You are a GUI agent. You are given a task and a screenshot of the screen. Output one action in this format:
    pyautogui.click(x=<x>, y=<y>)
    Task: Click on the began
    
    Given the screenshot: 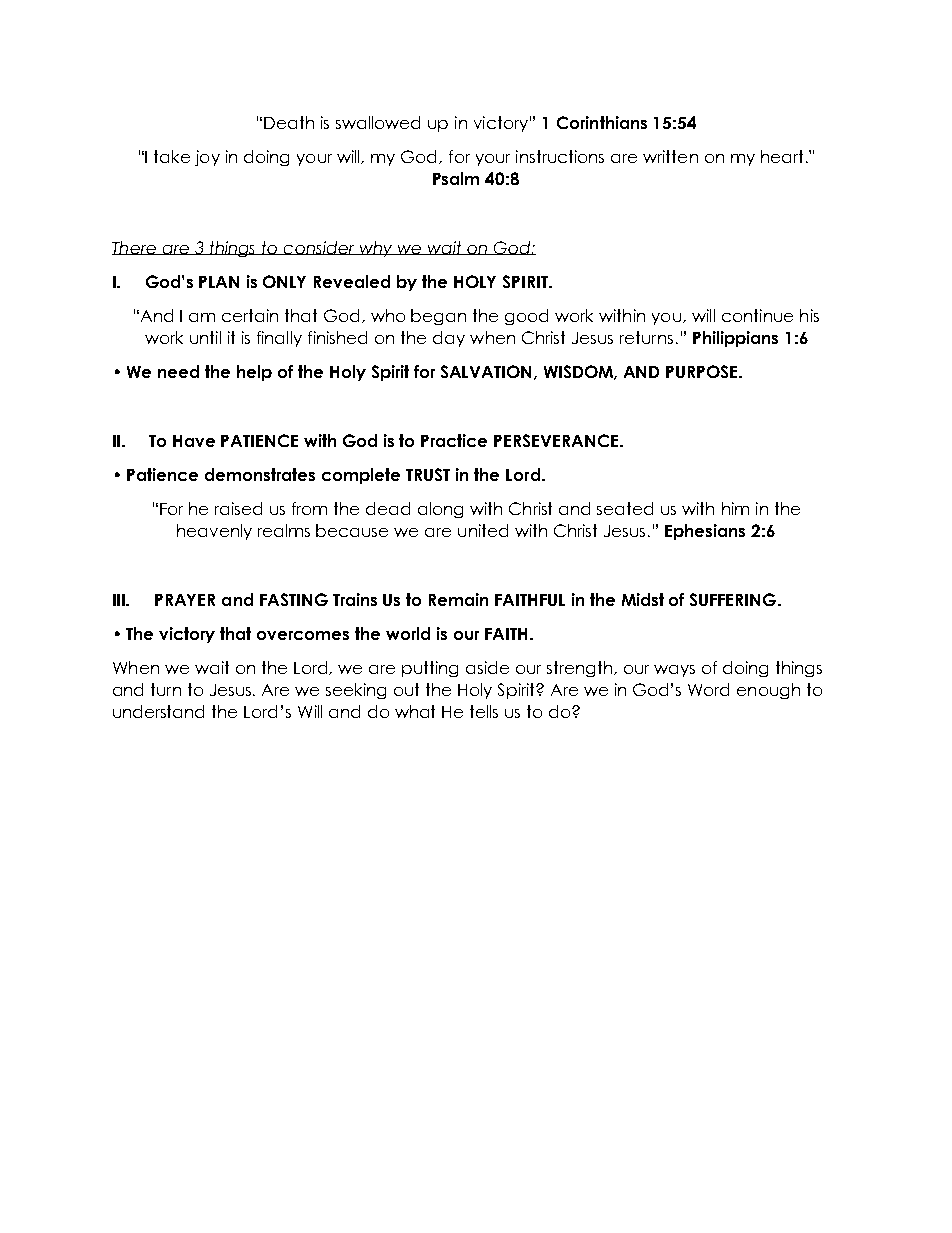 What is the action you would take?
    pyautogui.click(x=438, y=317)
